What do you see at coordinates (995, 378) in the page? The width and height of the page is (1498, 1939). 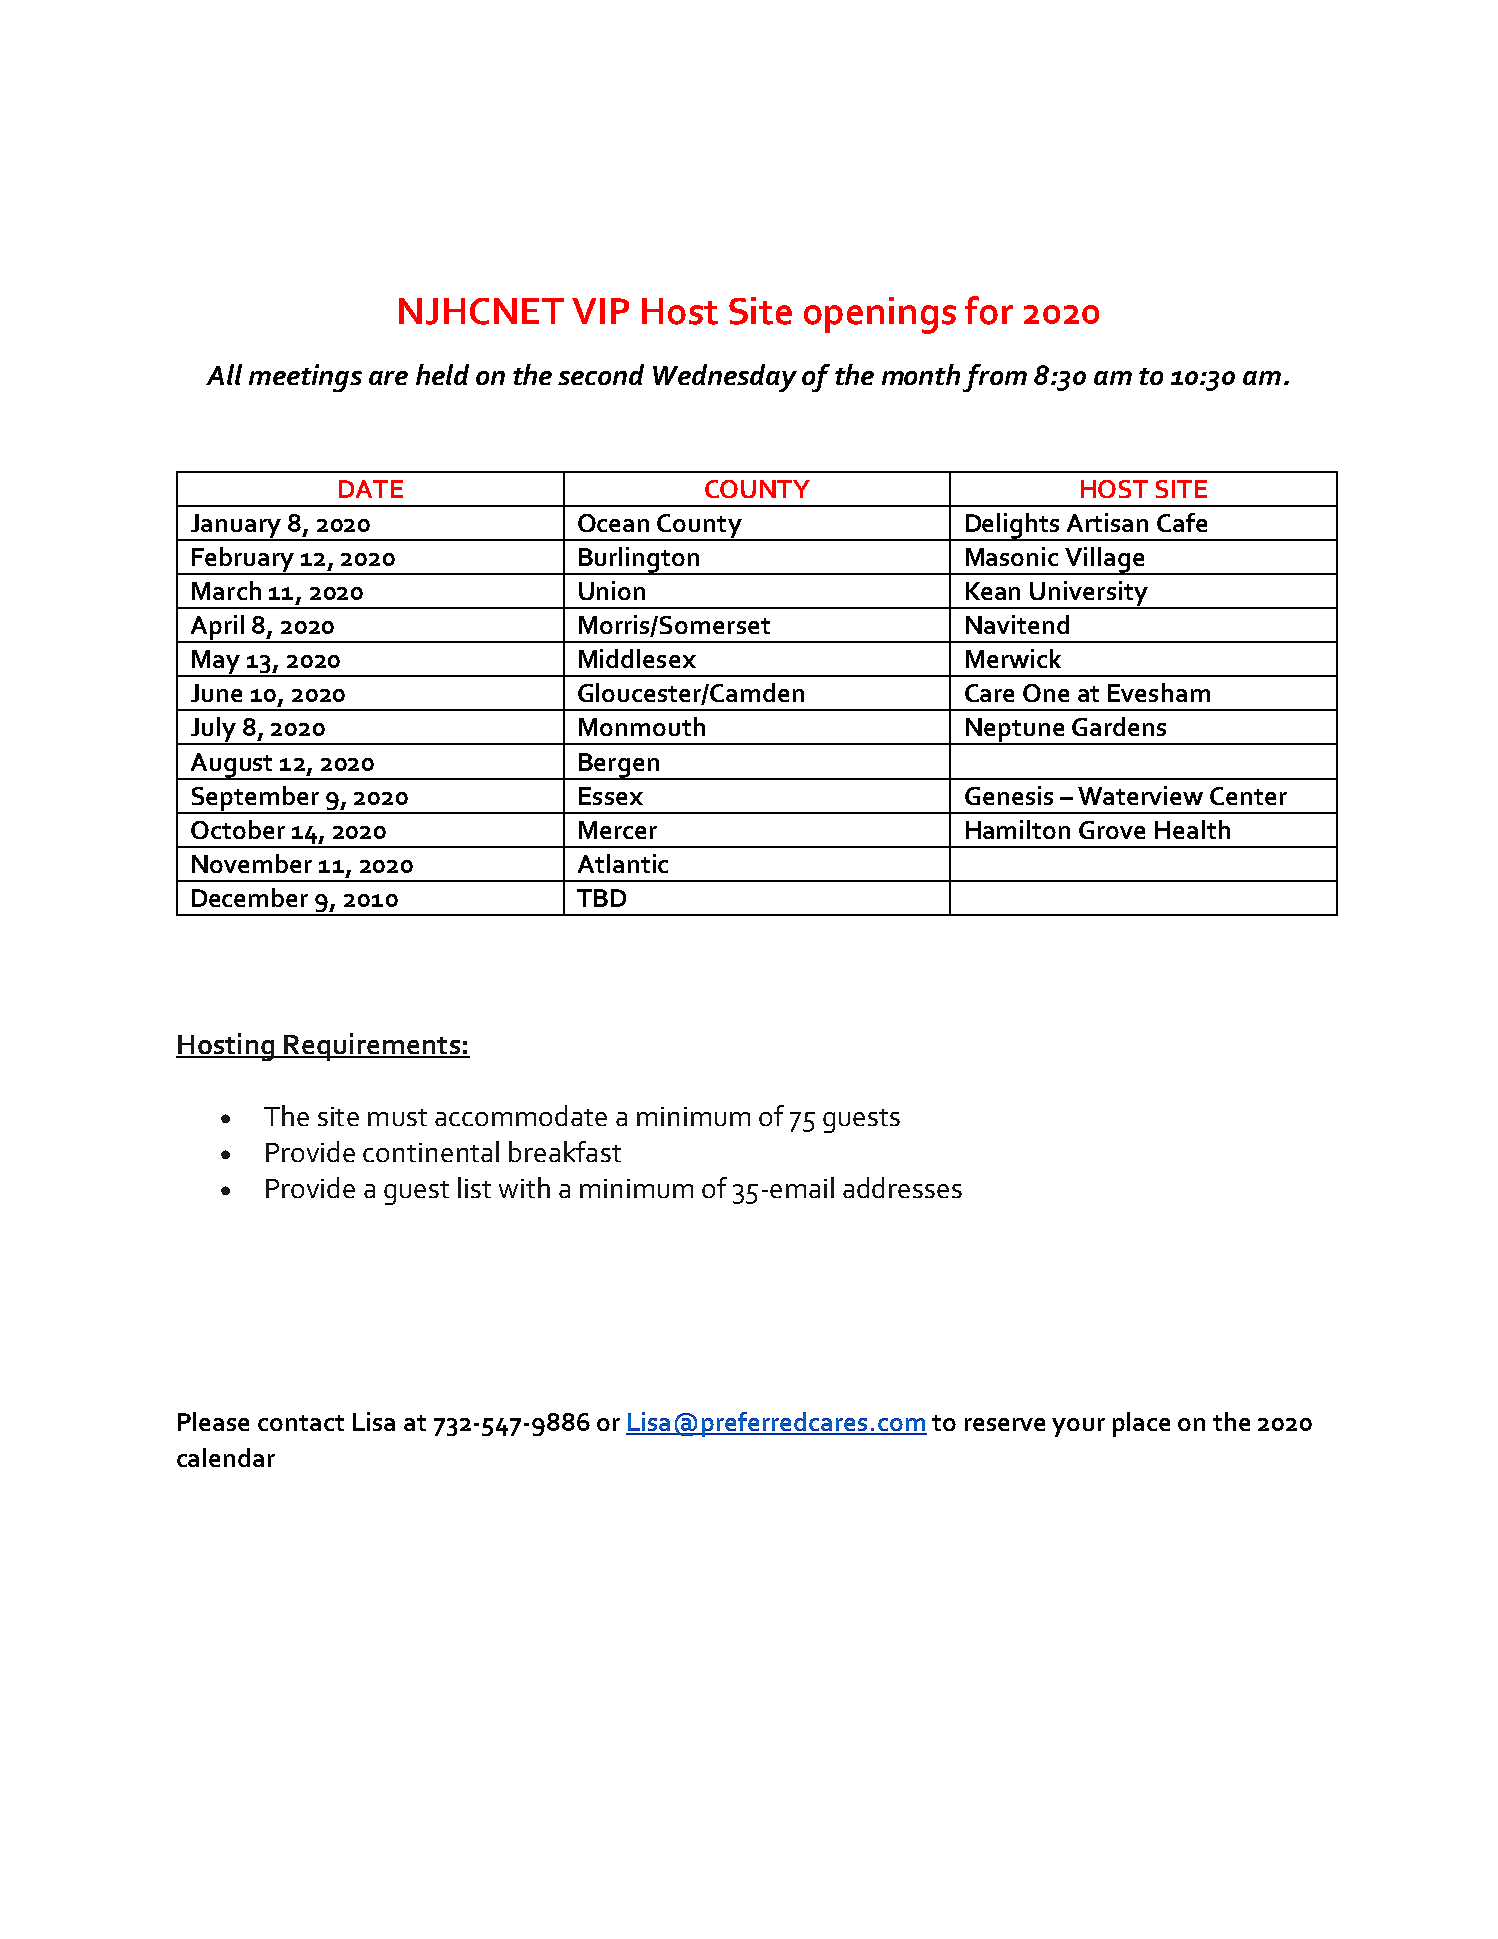 I see `from` at bounding box center [995, 378].
